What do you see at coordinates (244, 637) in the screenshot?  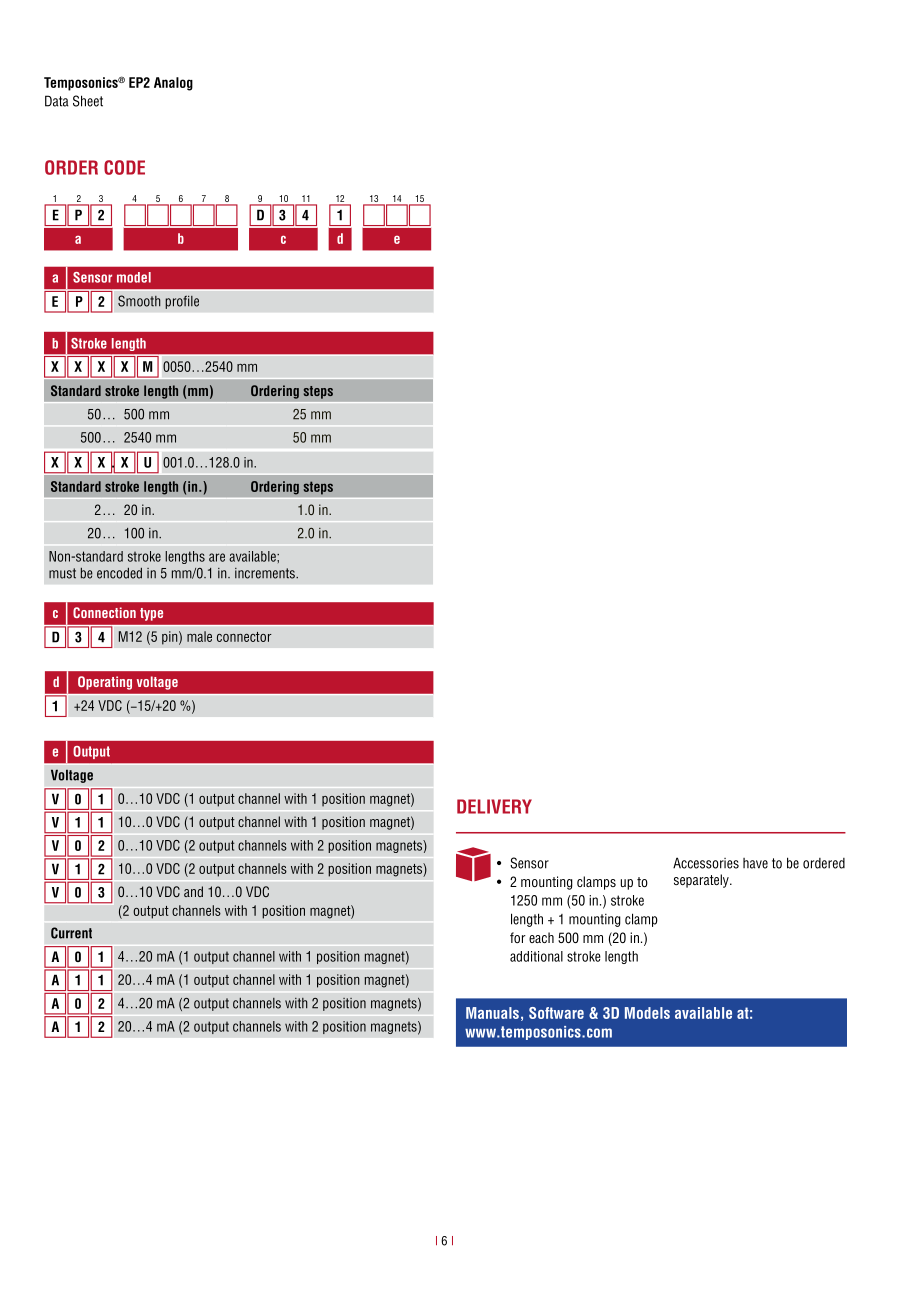 I see `connector` at bounding box center [244, 637].
